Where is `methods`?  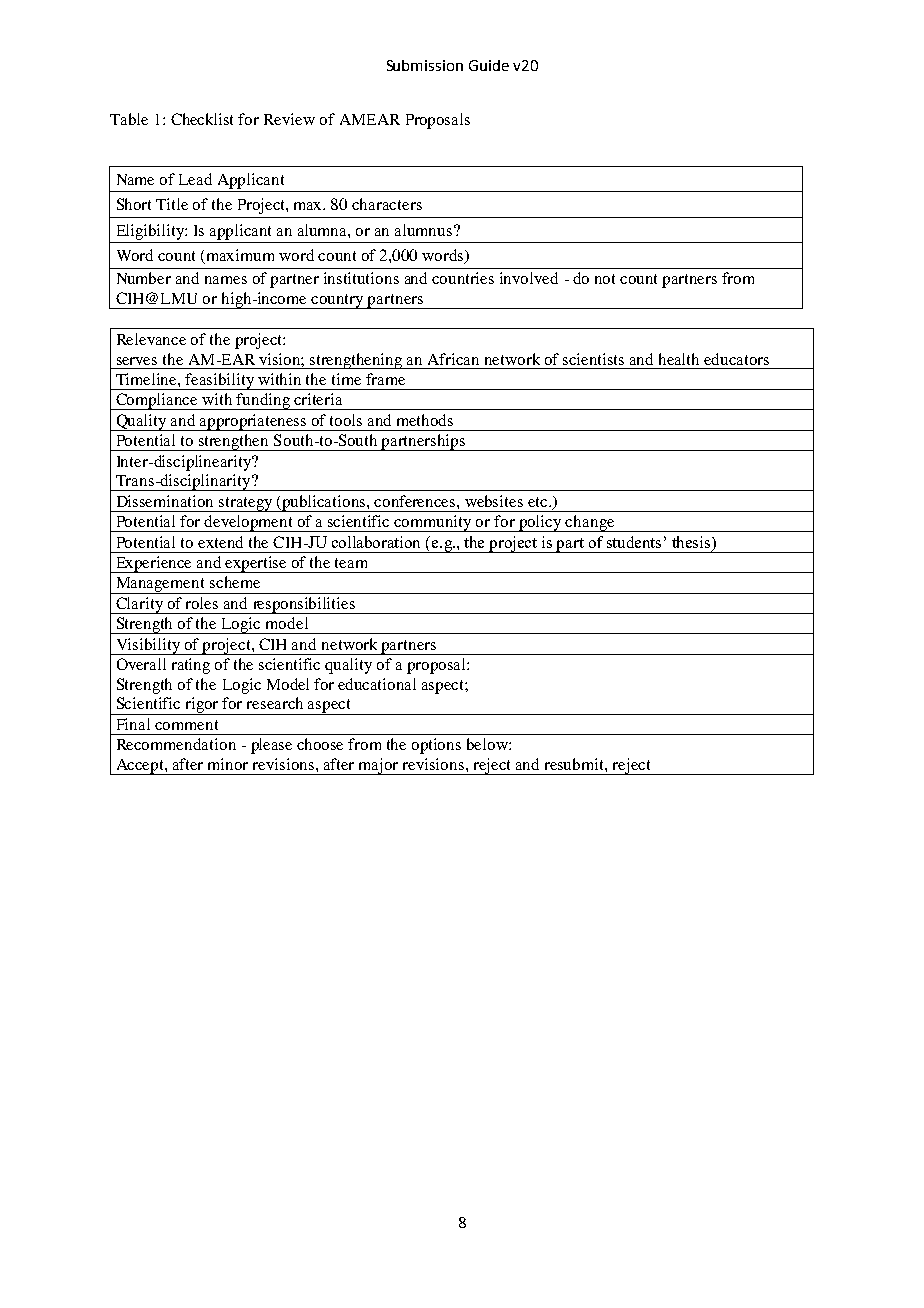
methods is located at coordinates (425, 420).
